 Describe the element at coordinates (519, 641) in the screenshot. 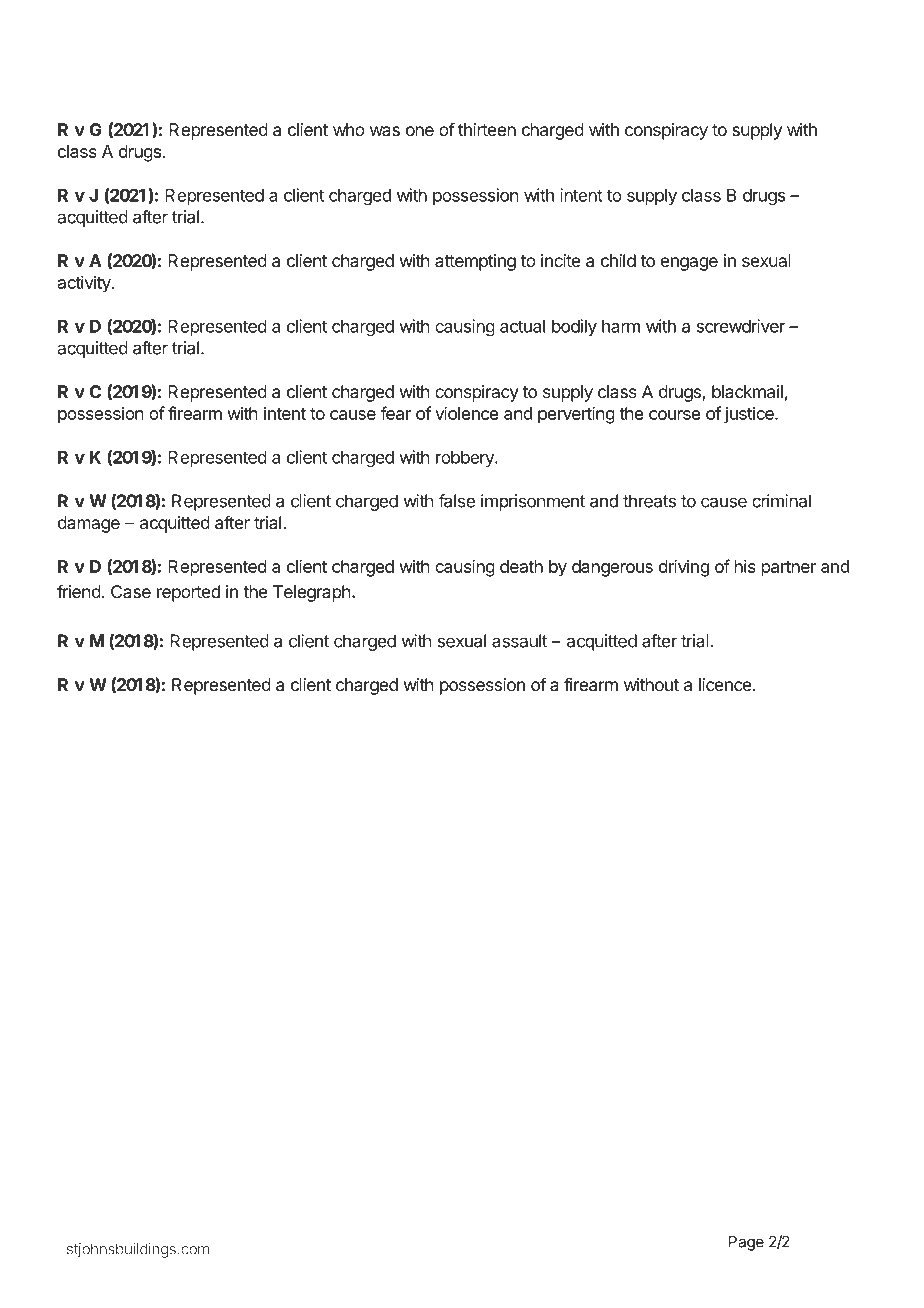

I see `assault` at that location.
